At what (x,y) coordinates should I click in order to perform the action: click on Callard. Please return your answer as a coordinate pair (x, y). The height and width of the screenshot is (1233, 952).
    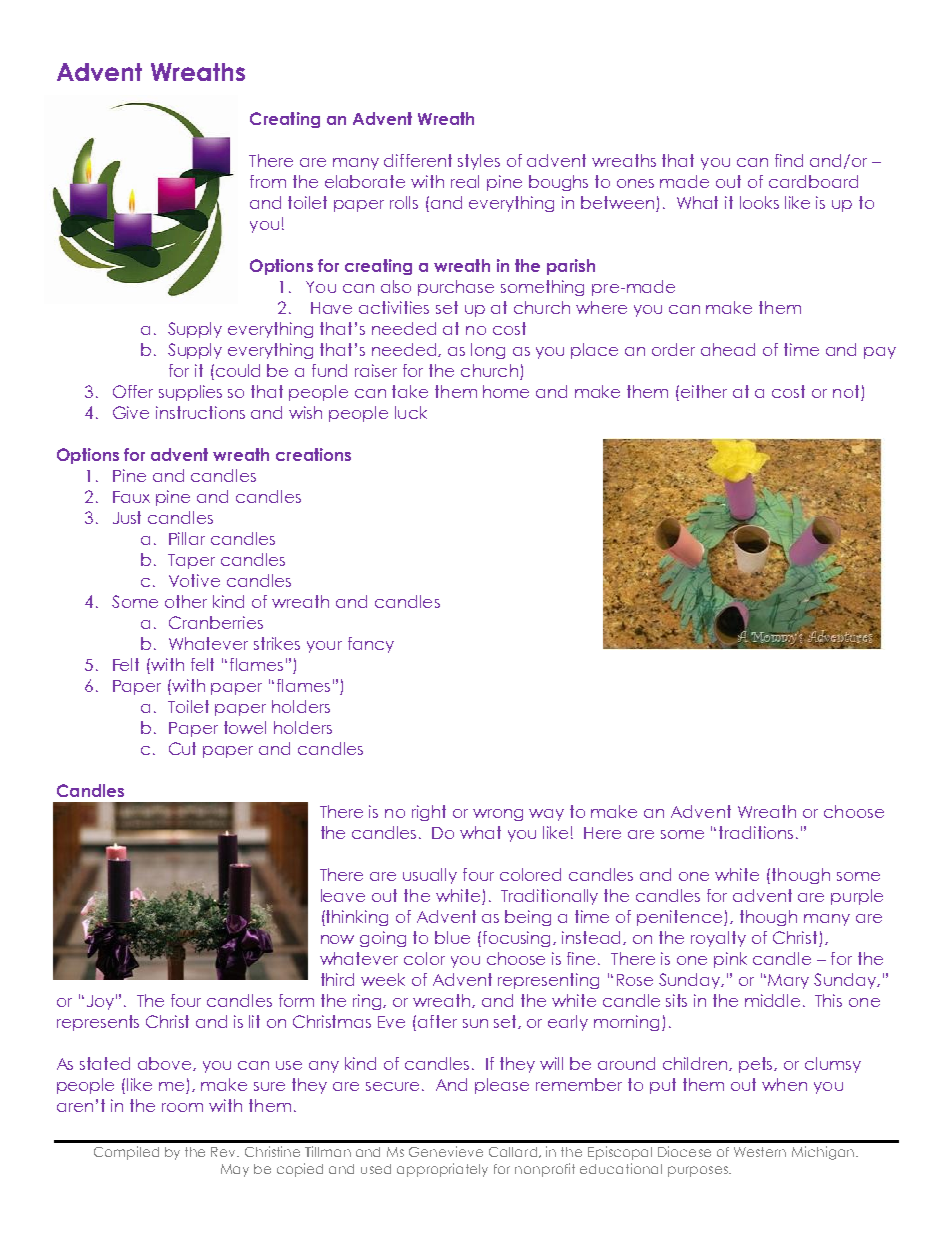
    Looking at the image, I should click on (514, 1152).
